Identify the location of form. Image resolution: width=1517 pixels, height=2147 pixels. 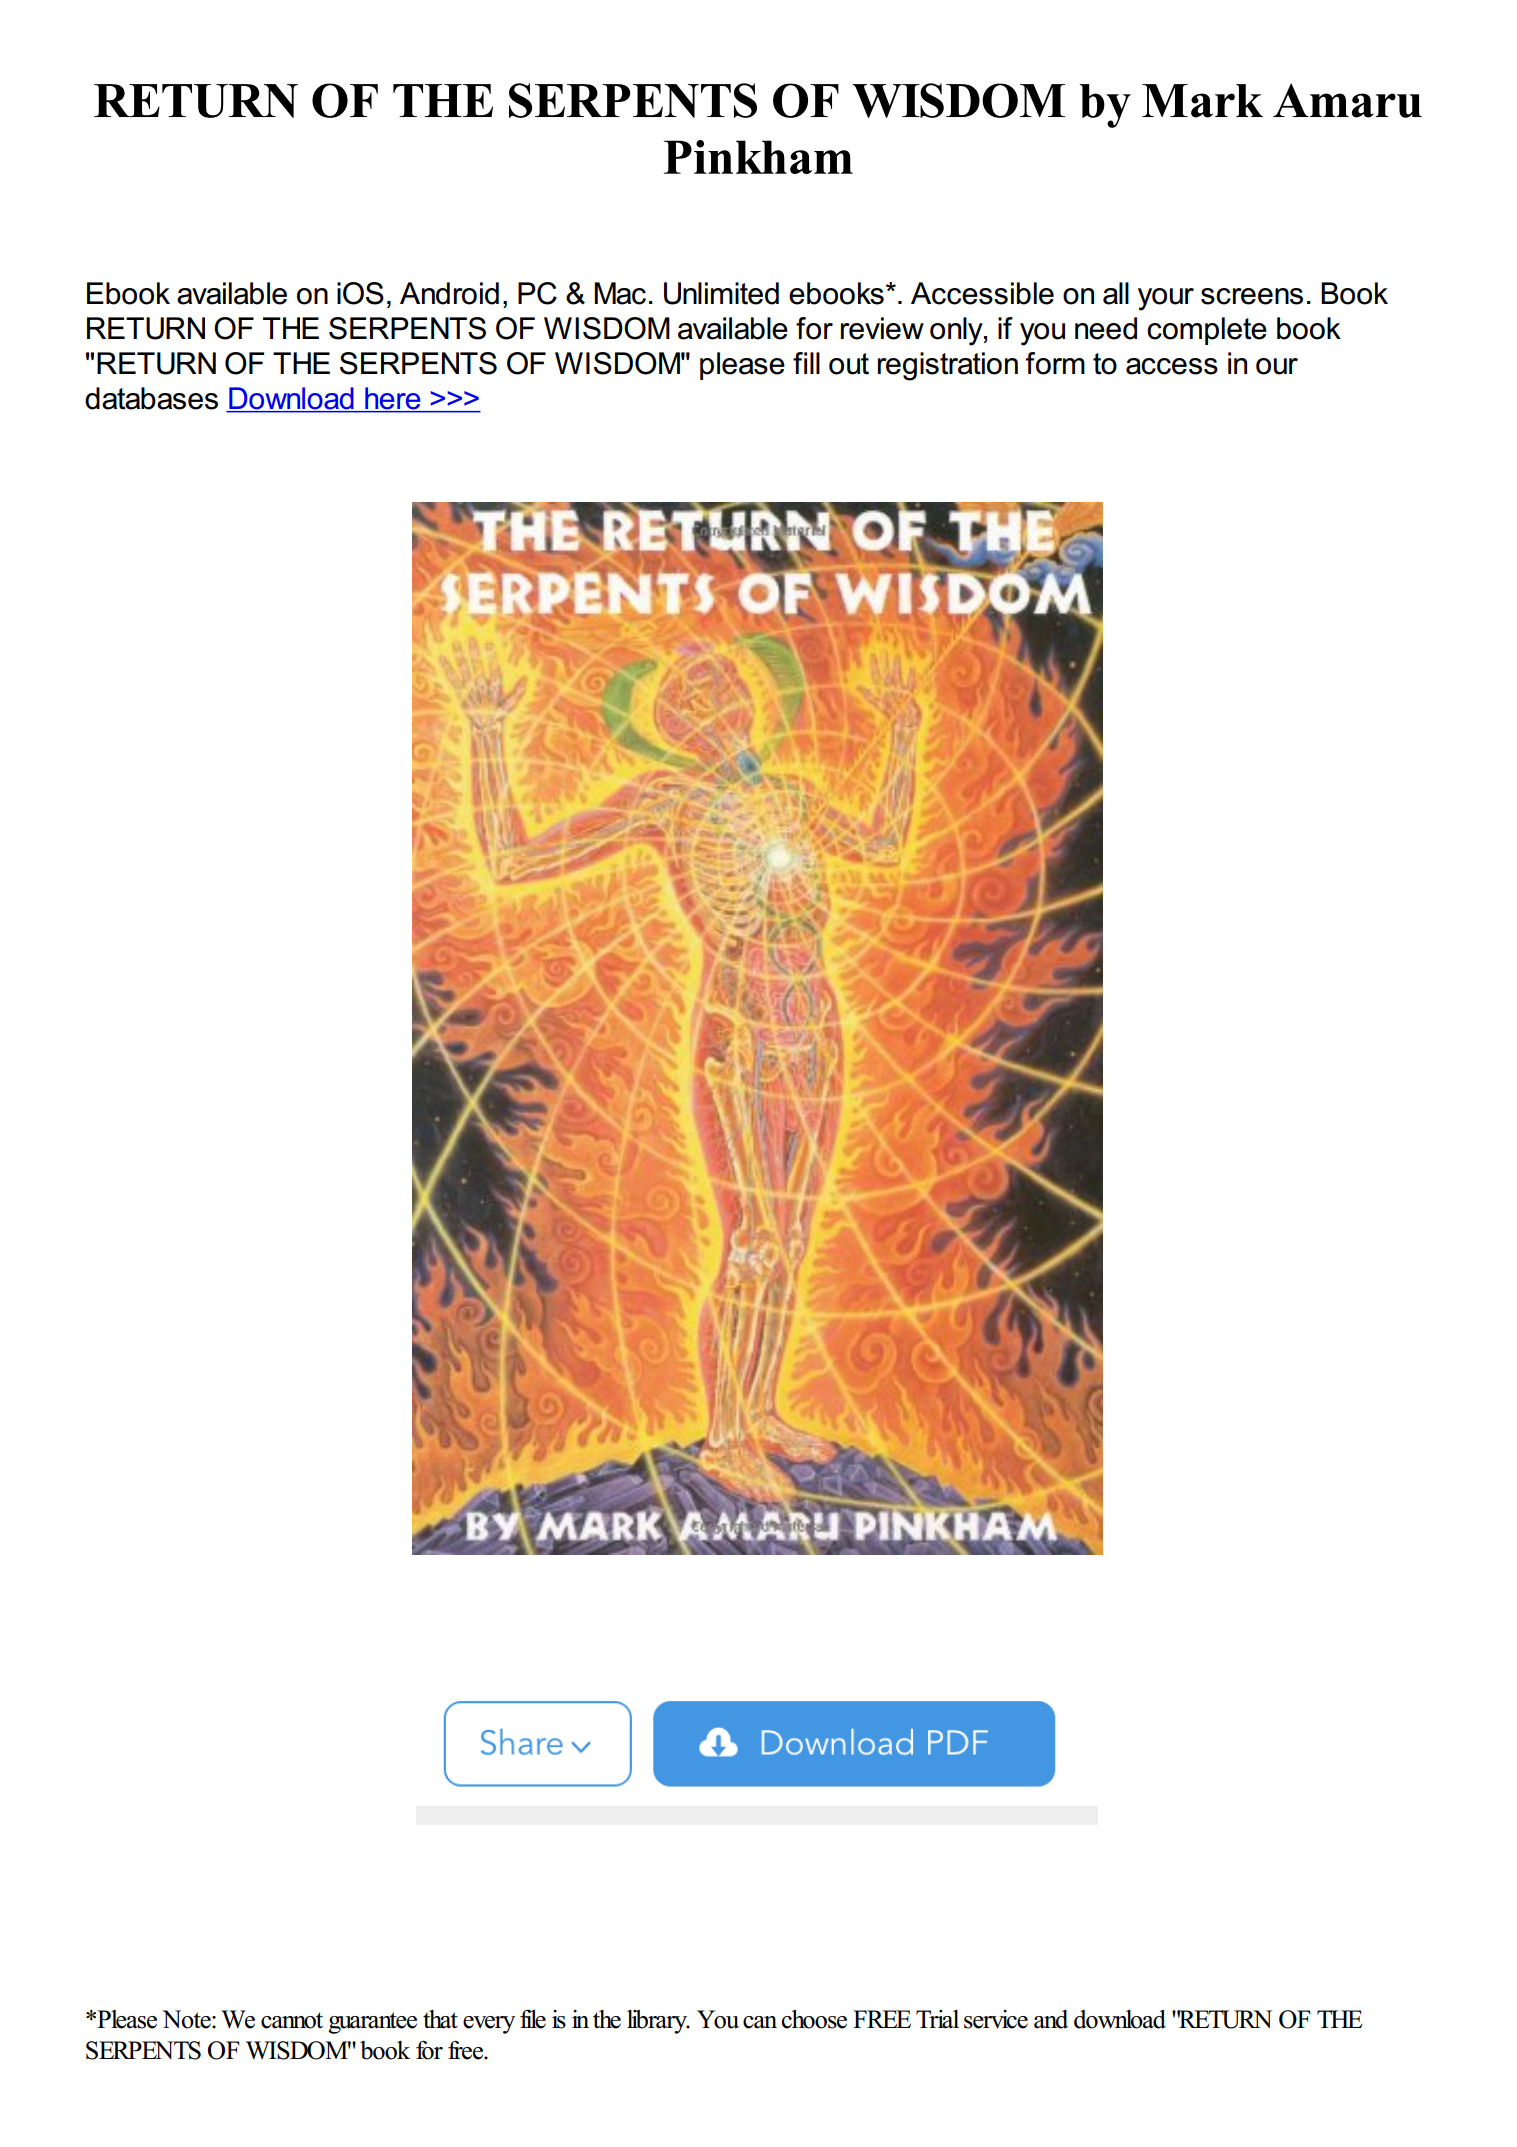
(1055, 363).
